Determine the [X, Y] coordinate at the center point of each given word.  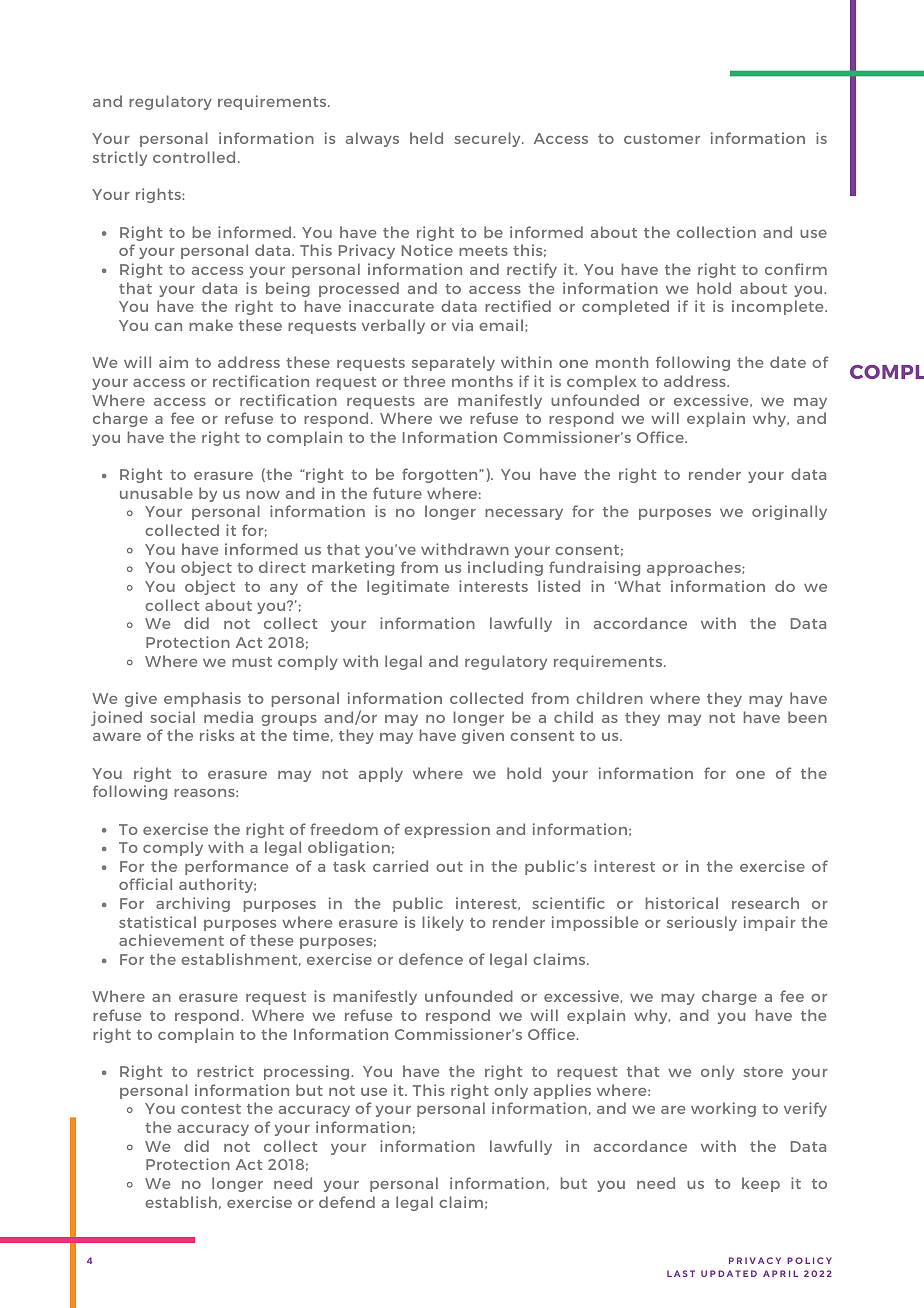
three [424, 381]
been [807, 717]
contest [211, 1109]
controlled [194, 157]
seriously [702, 923]
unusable [156, 493]
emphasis [202, 699]
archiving [193, 904]
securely [488, 139]
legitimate [408, 587]
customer [662, 139]
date [788, 362]
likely [443, 923]
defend [347, 1202]
